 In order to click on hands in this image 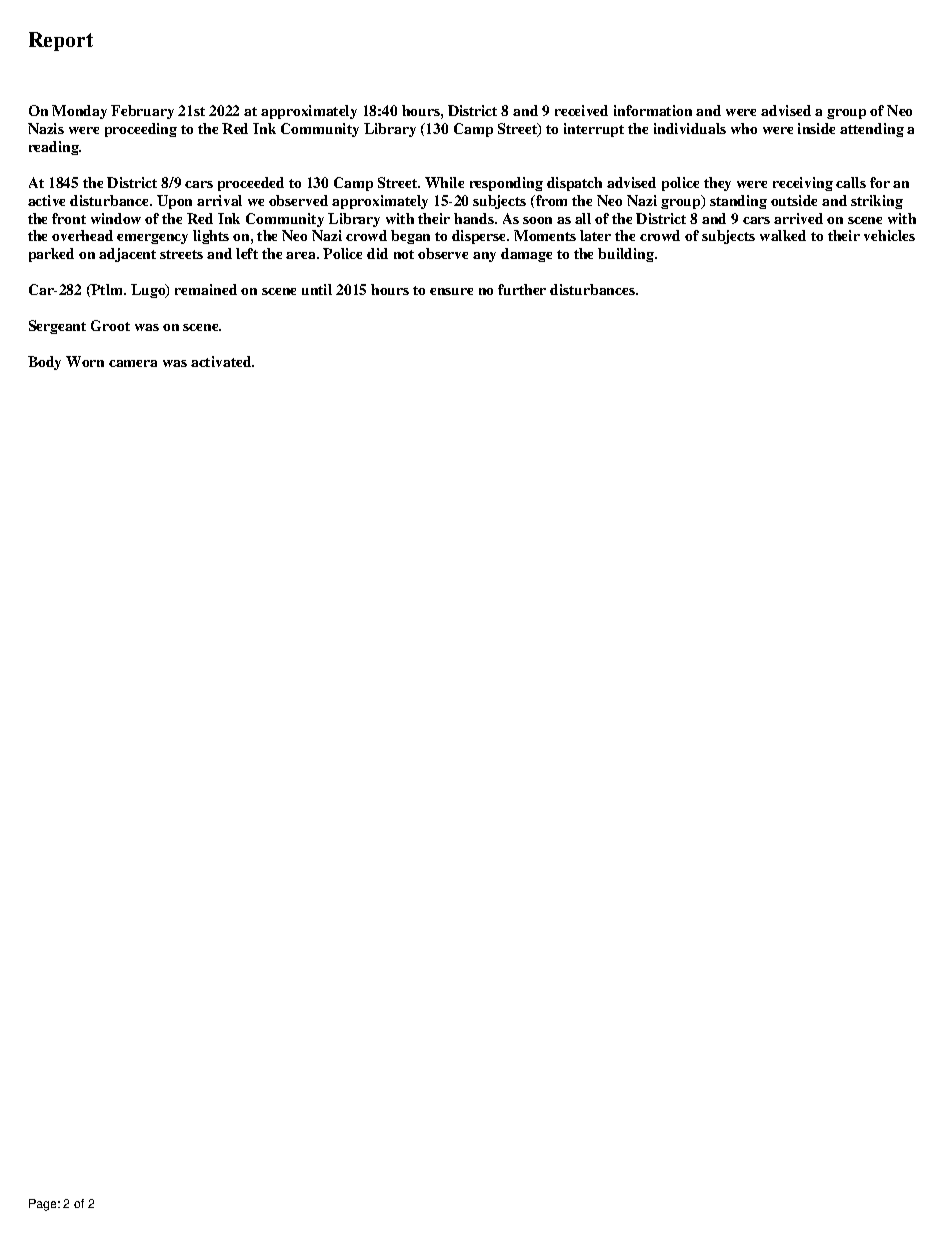, I will do `click(475, 218)`.
